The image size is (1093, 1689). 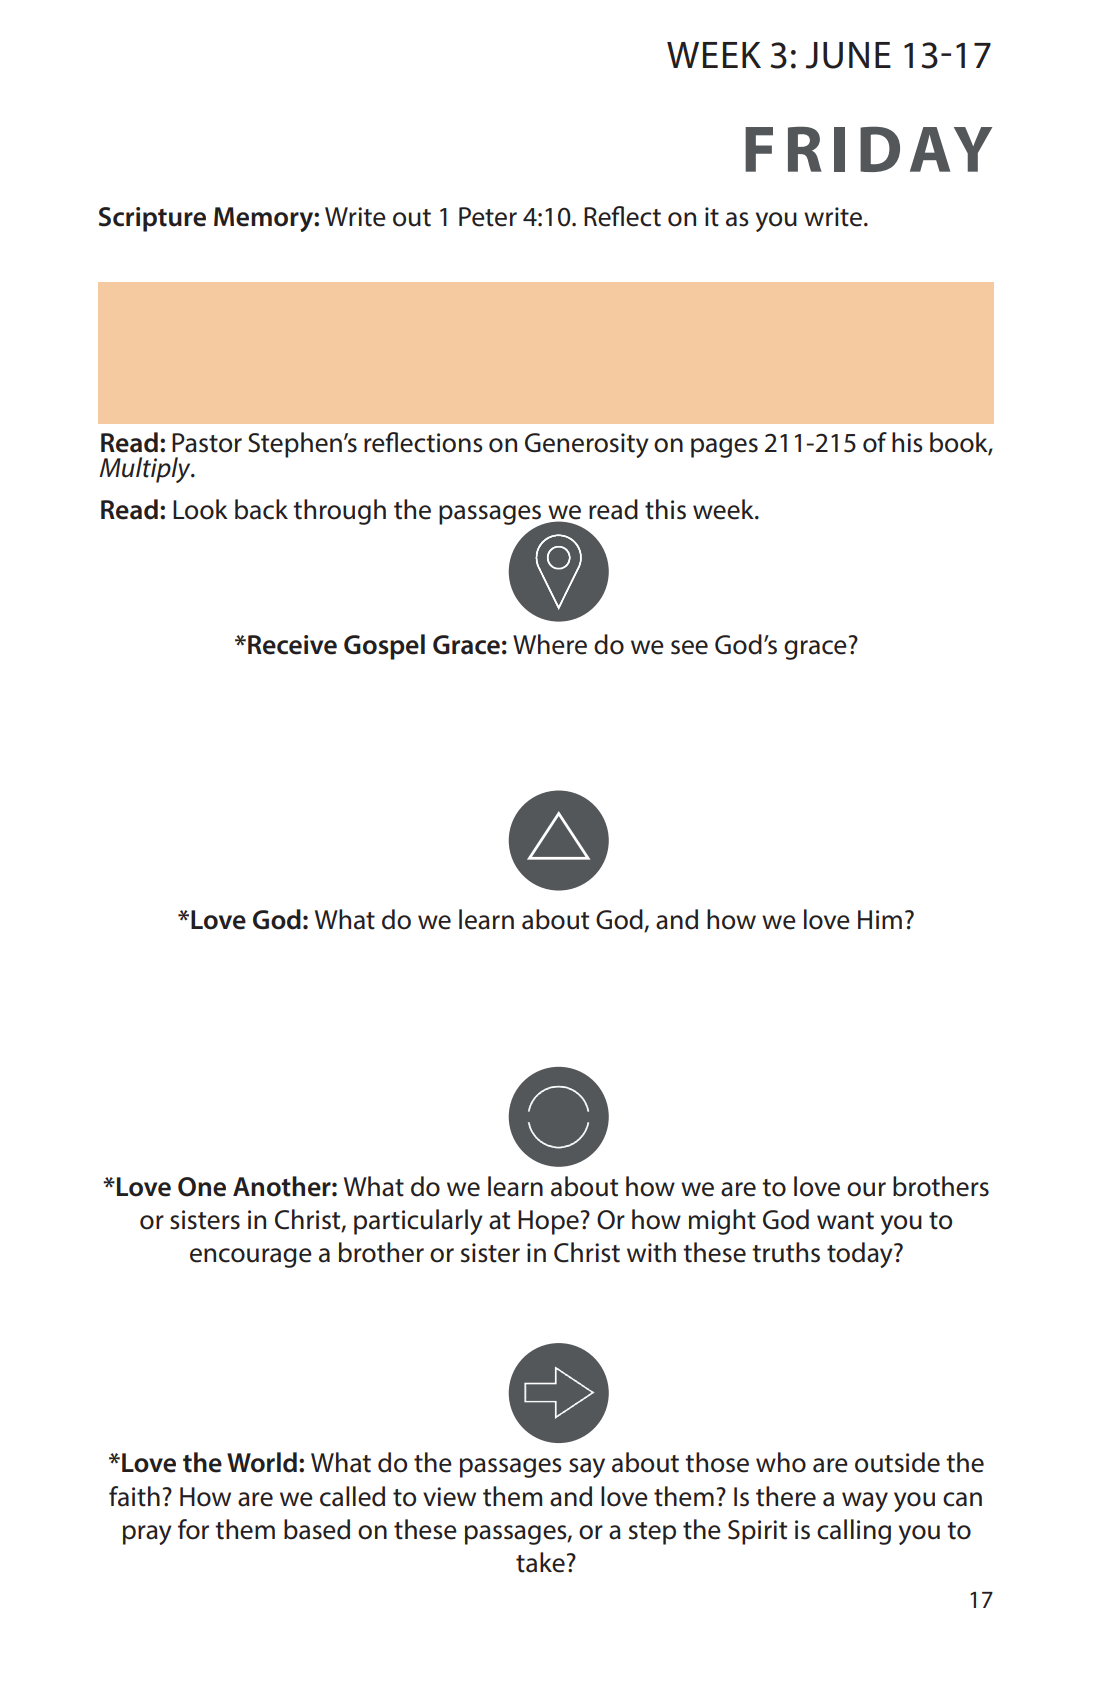 I want to click on Receive, so click(x=292, y=645).
